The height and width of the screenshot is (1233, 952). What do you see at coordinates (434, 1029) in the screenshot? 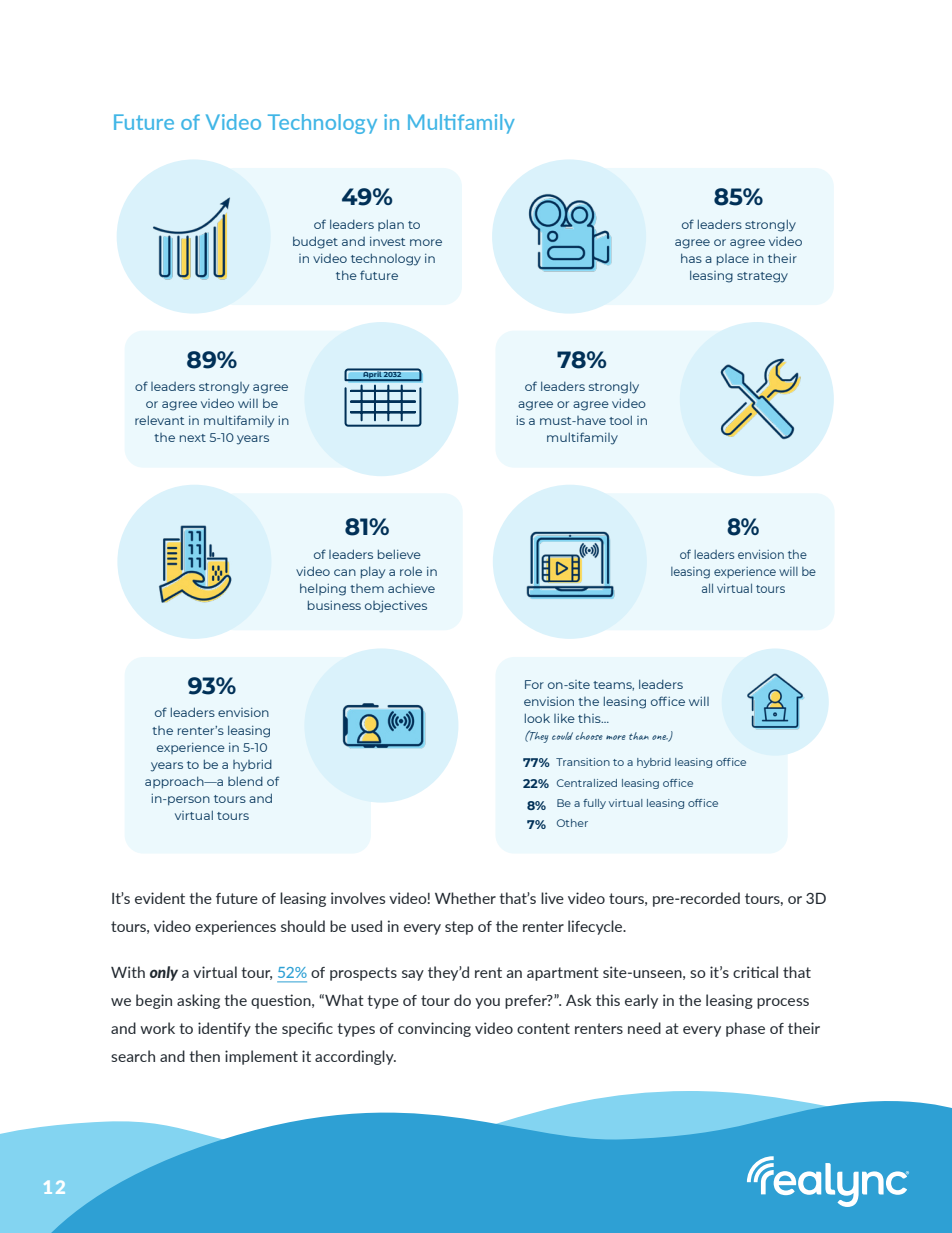
I see `convincing` at bounding box center [434, 1029].
